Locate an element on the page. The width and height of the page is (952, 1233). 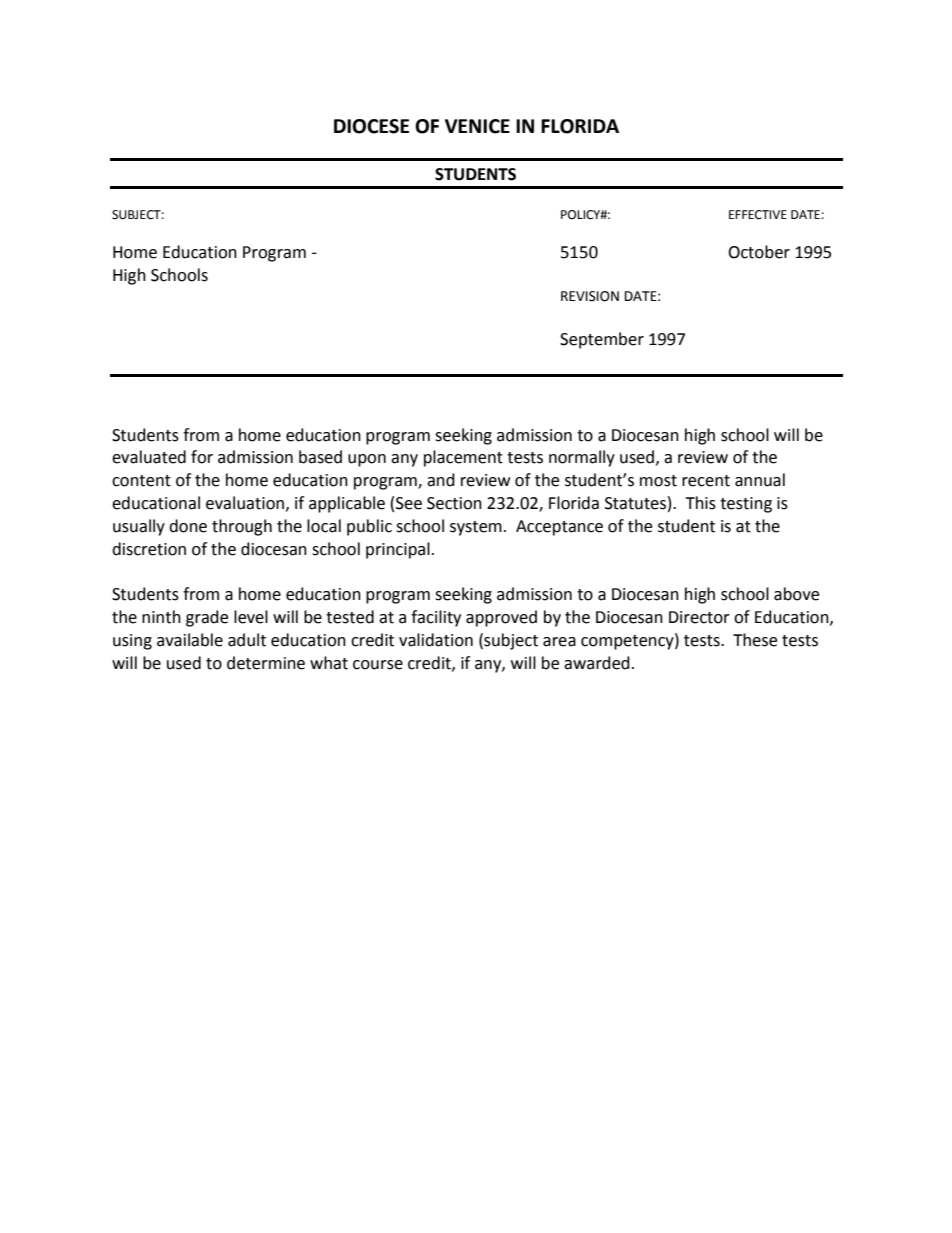
REVISION is located at coordinates (590, 296).
